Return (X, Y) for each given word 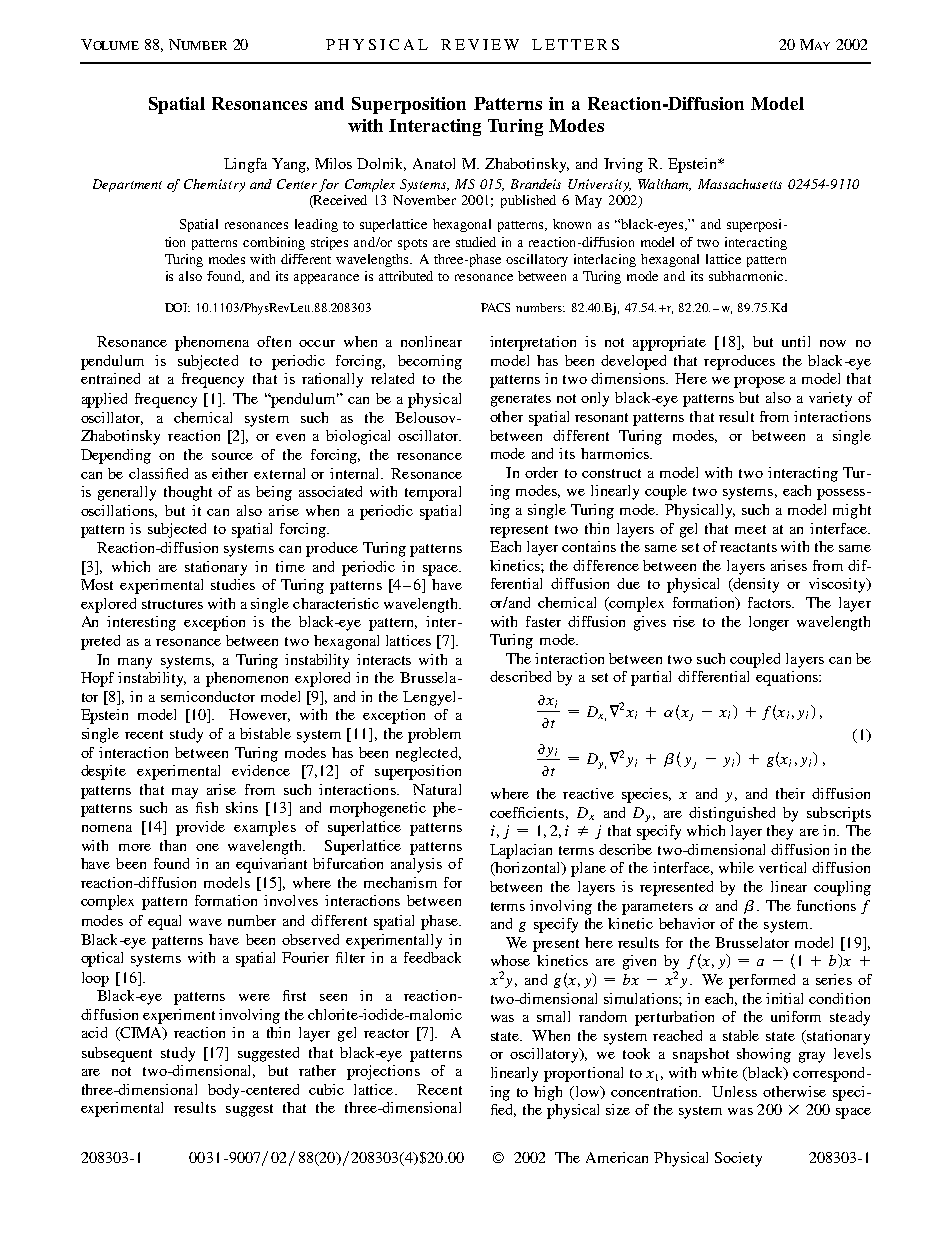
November (424, 200)
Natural (437, 789)
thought (188, 493)
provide (200, 828)
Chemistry (214, 185)
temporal (433, 493)
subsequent (117, 1054)
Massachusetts (740, 184)
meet (750, 529)
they (780, 832)
